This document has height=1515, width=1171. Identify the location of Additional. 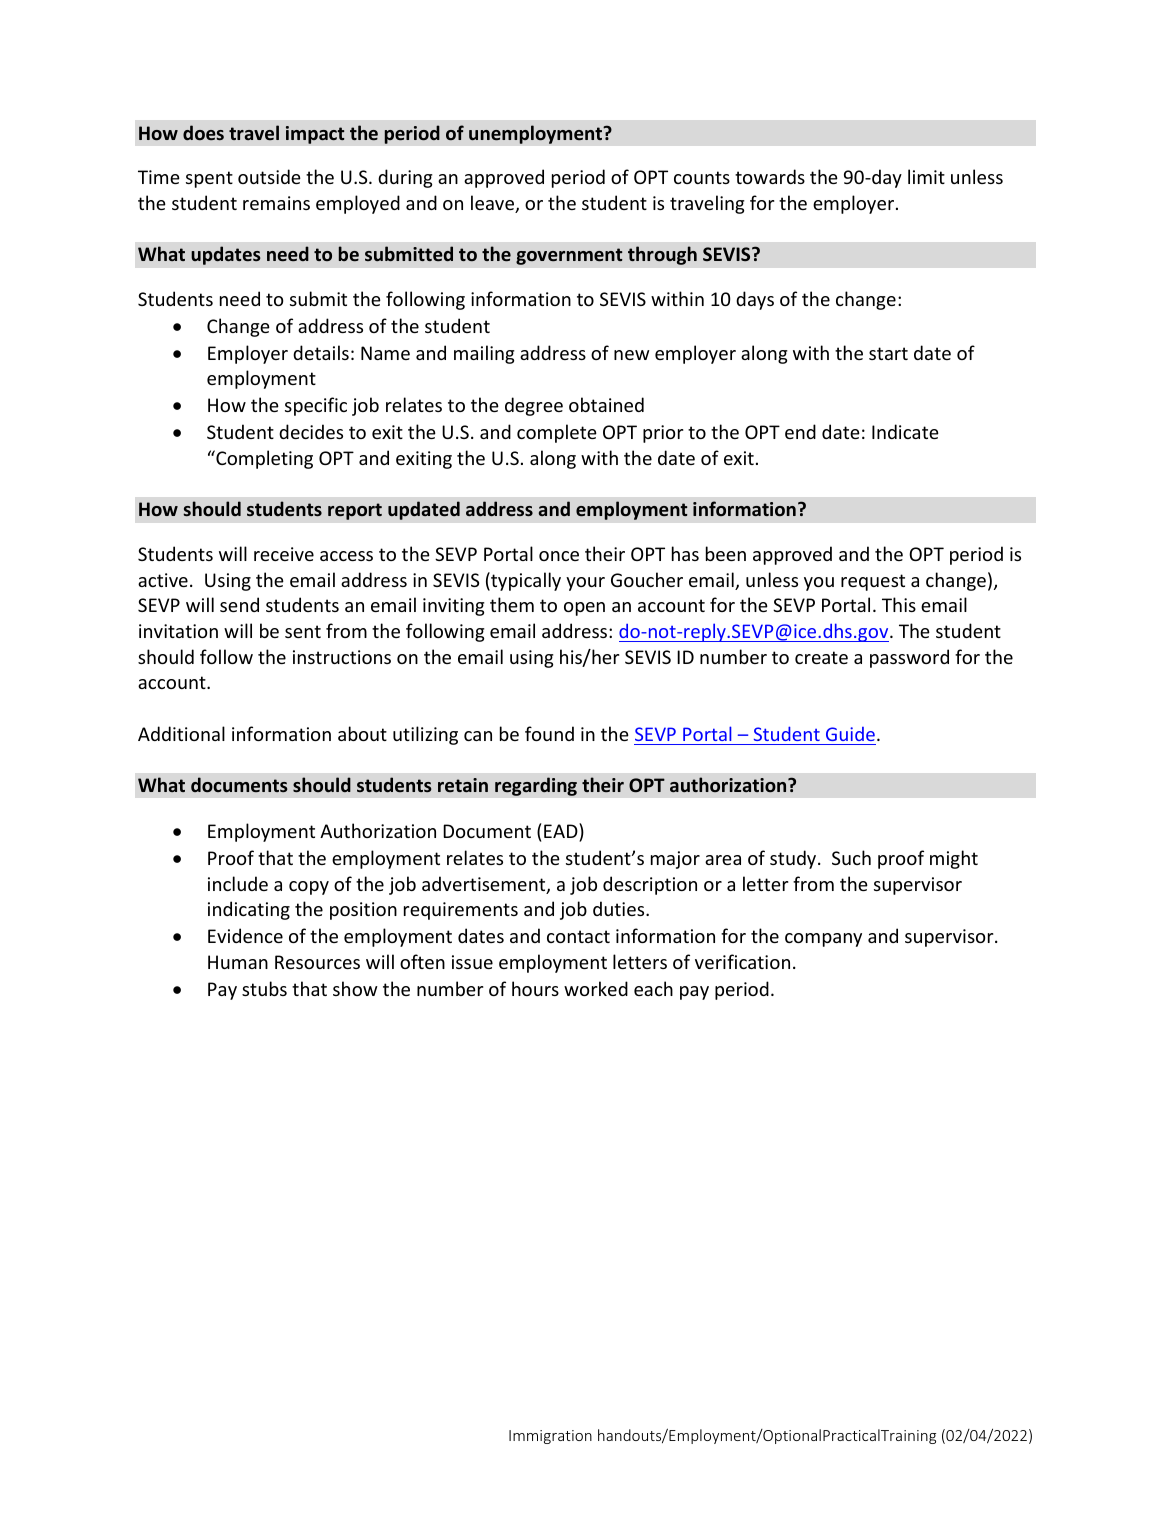
(181, 733).
